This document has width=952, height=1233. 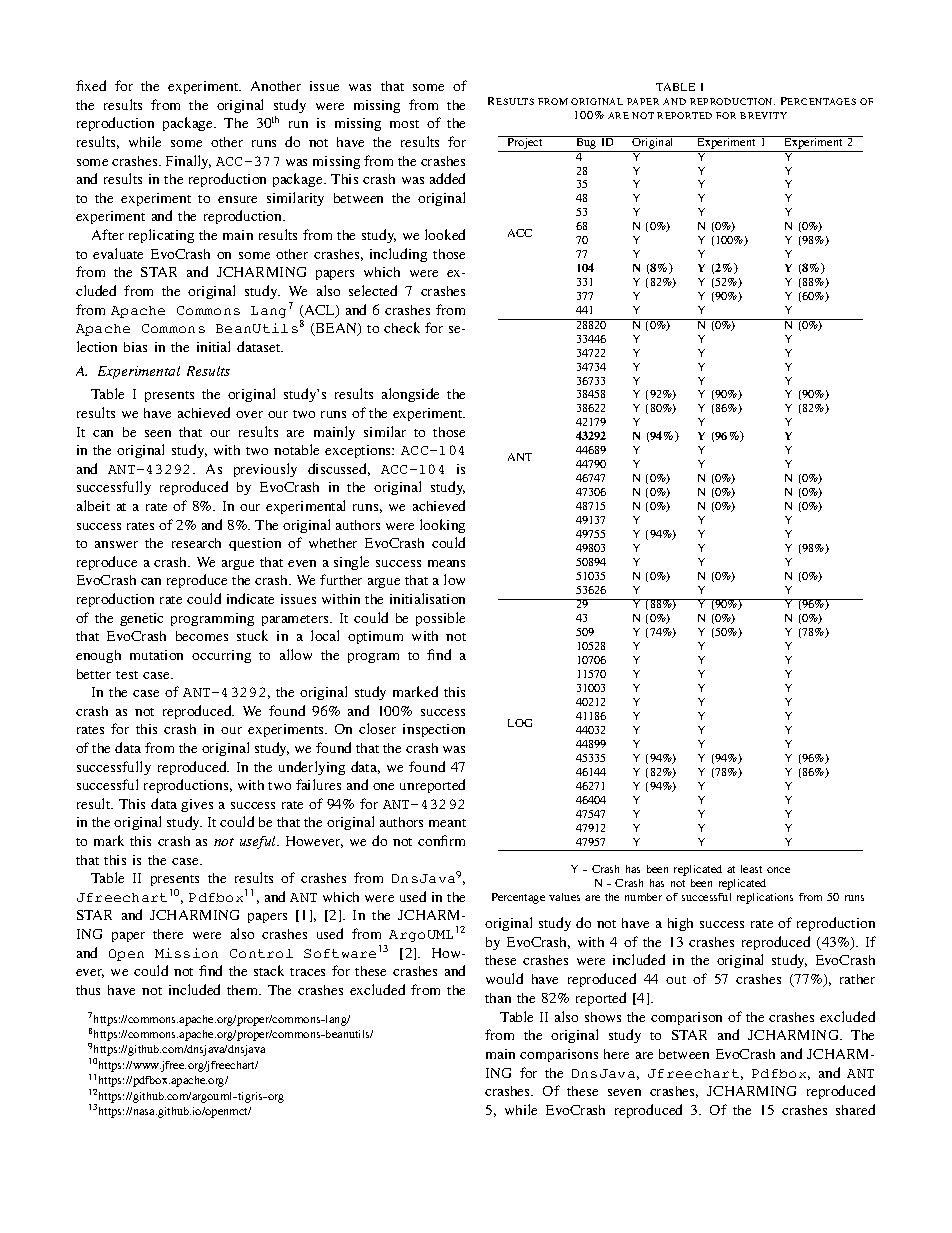 What do you see at coordinates (446, 563) in the document?
I see `means` at bounding box center [446, 563].
